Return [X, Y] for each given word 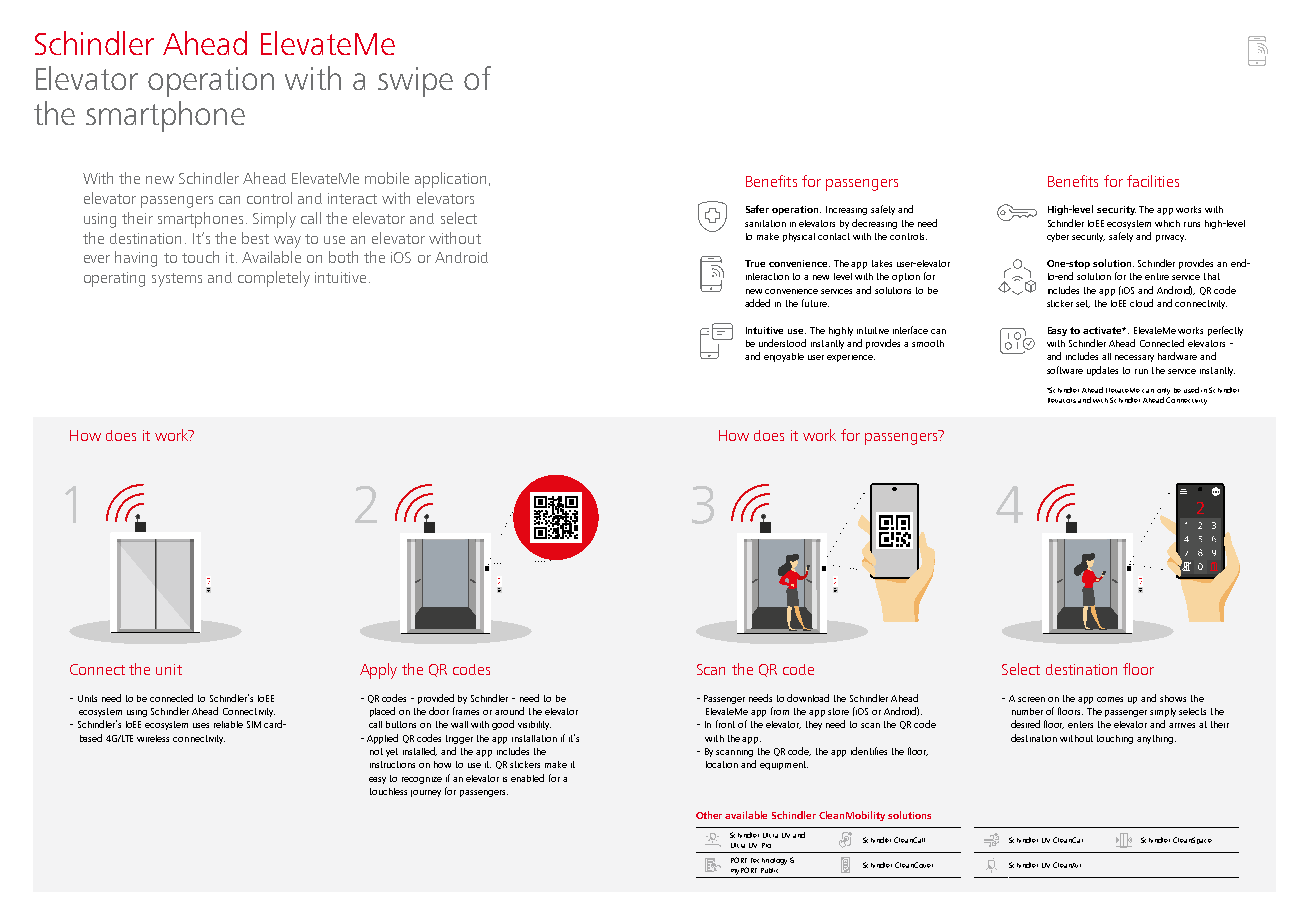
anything [1155, 739]
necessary [1134, 358]
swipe [415, 82]
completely [274, 279]
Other [709, 815]
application [450, 180]
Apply [378, 671]
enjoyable [784, 357]
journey [426, 793]
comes [1110, 699]
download [808, 698]
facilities [1153, 181]
